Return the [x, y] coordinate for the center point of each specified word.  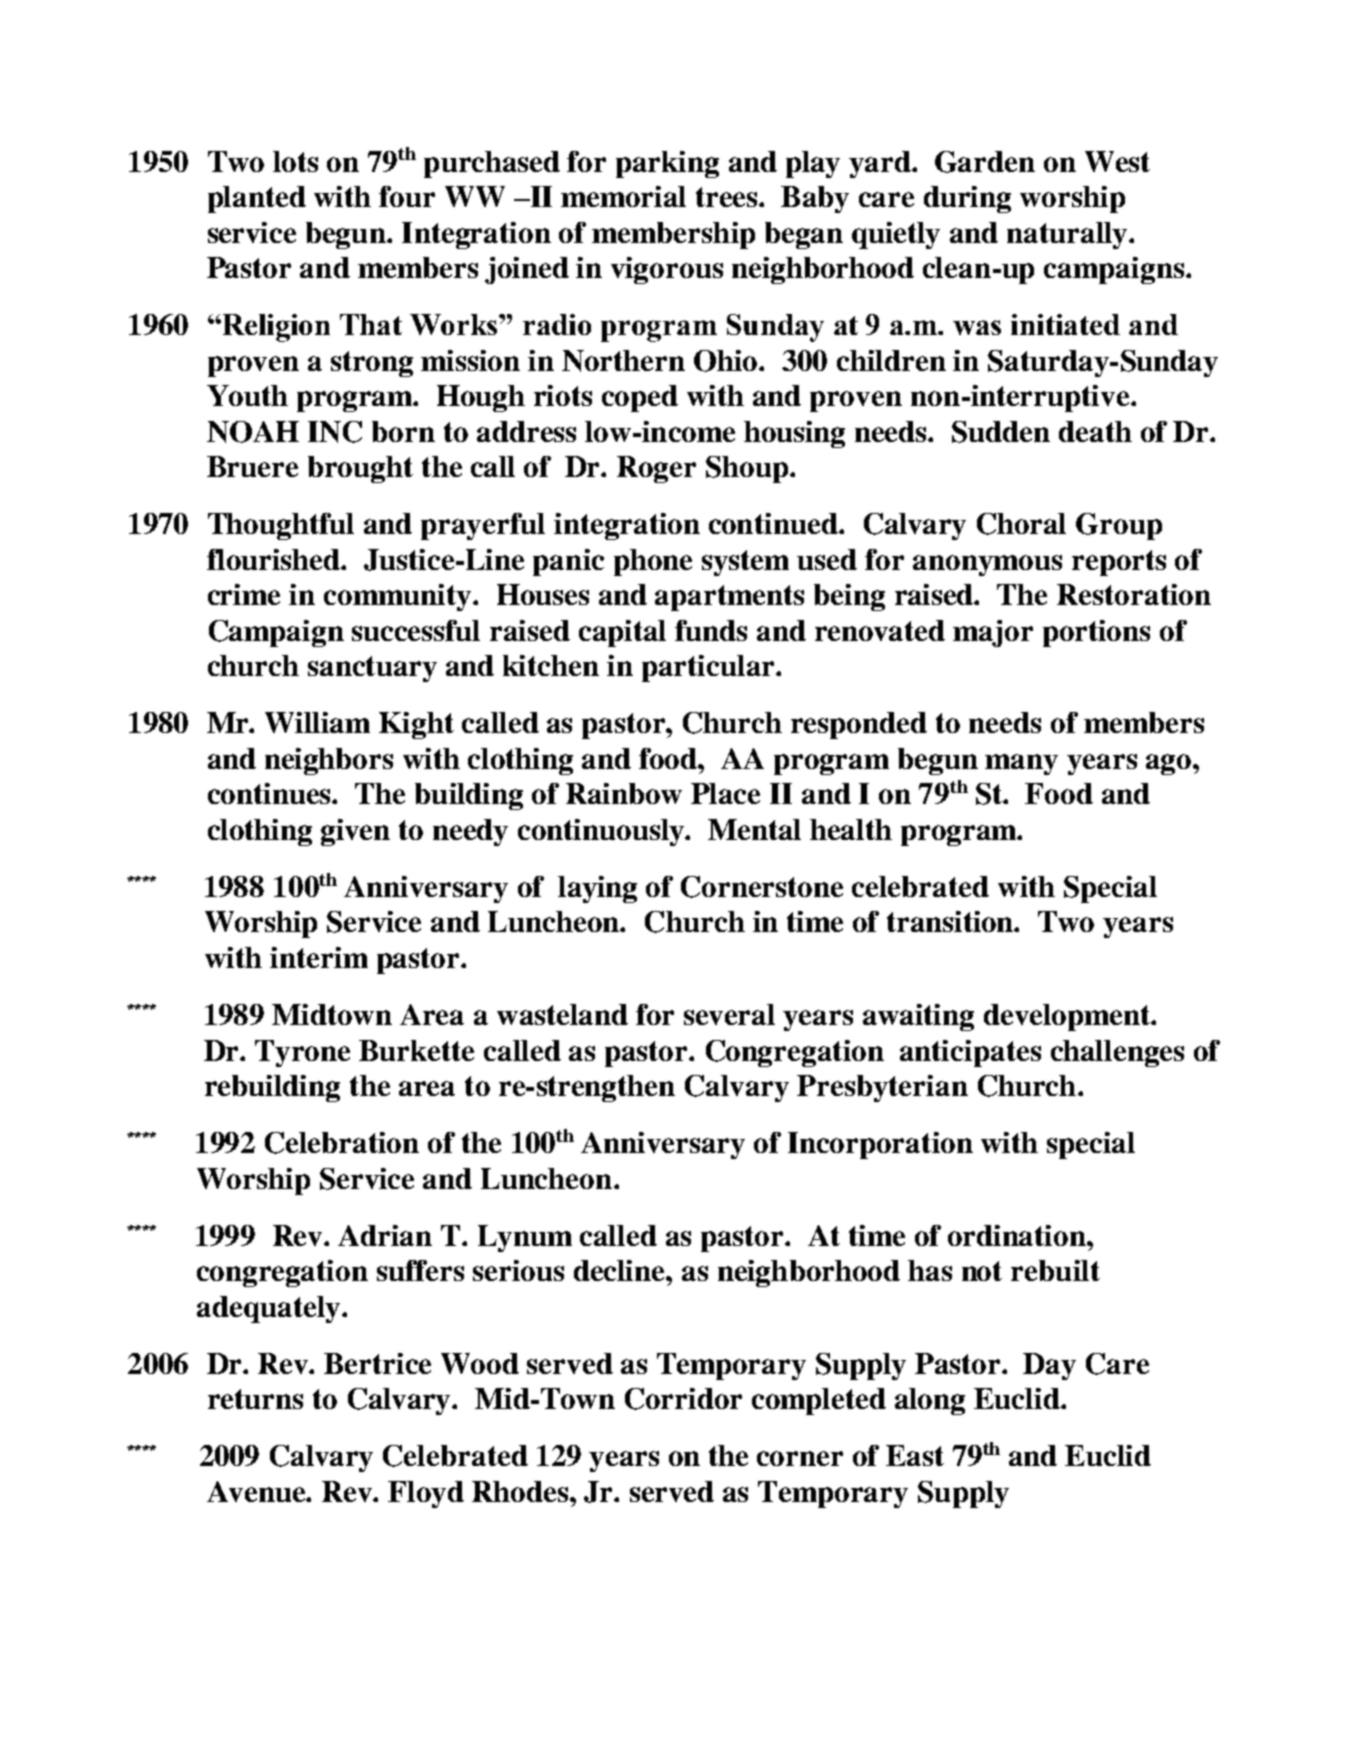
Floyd [426, 1494]
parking [667, 164]
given [355, 832]
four [407, 196]
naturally [1069, 235]
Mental [754, 829]
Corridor [683, 1399]
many [1021, 764]
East [915, 1455]
